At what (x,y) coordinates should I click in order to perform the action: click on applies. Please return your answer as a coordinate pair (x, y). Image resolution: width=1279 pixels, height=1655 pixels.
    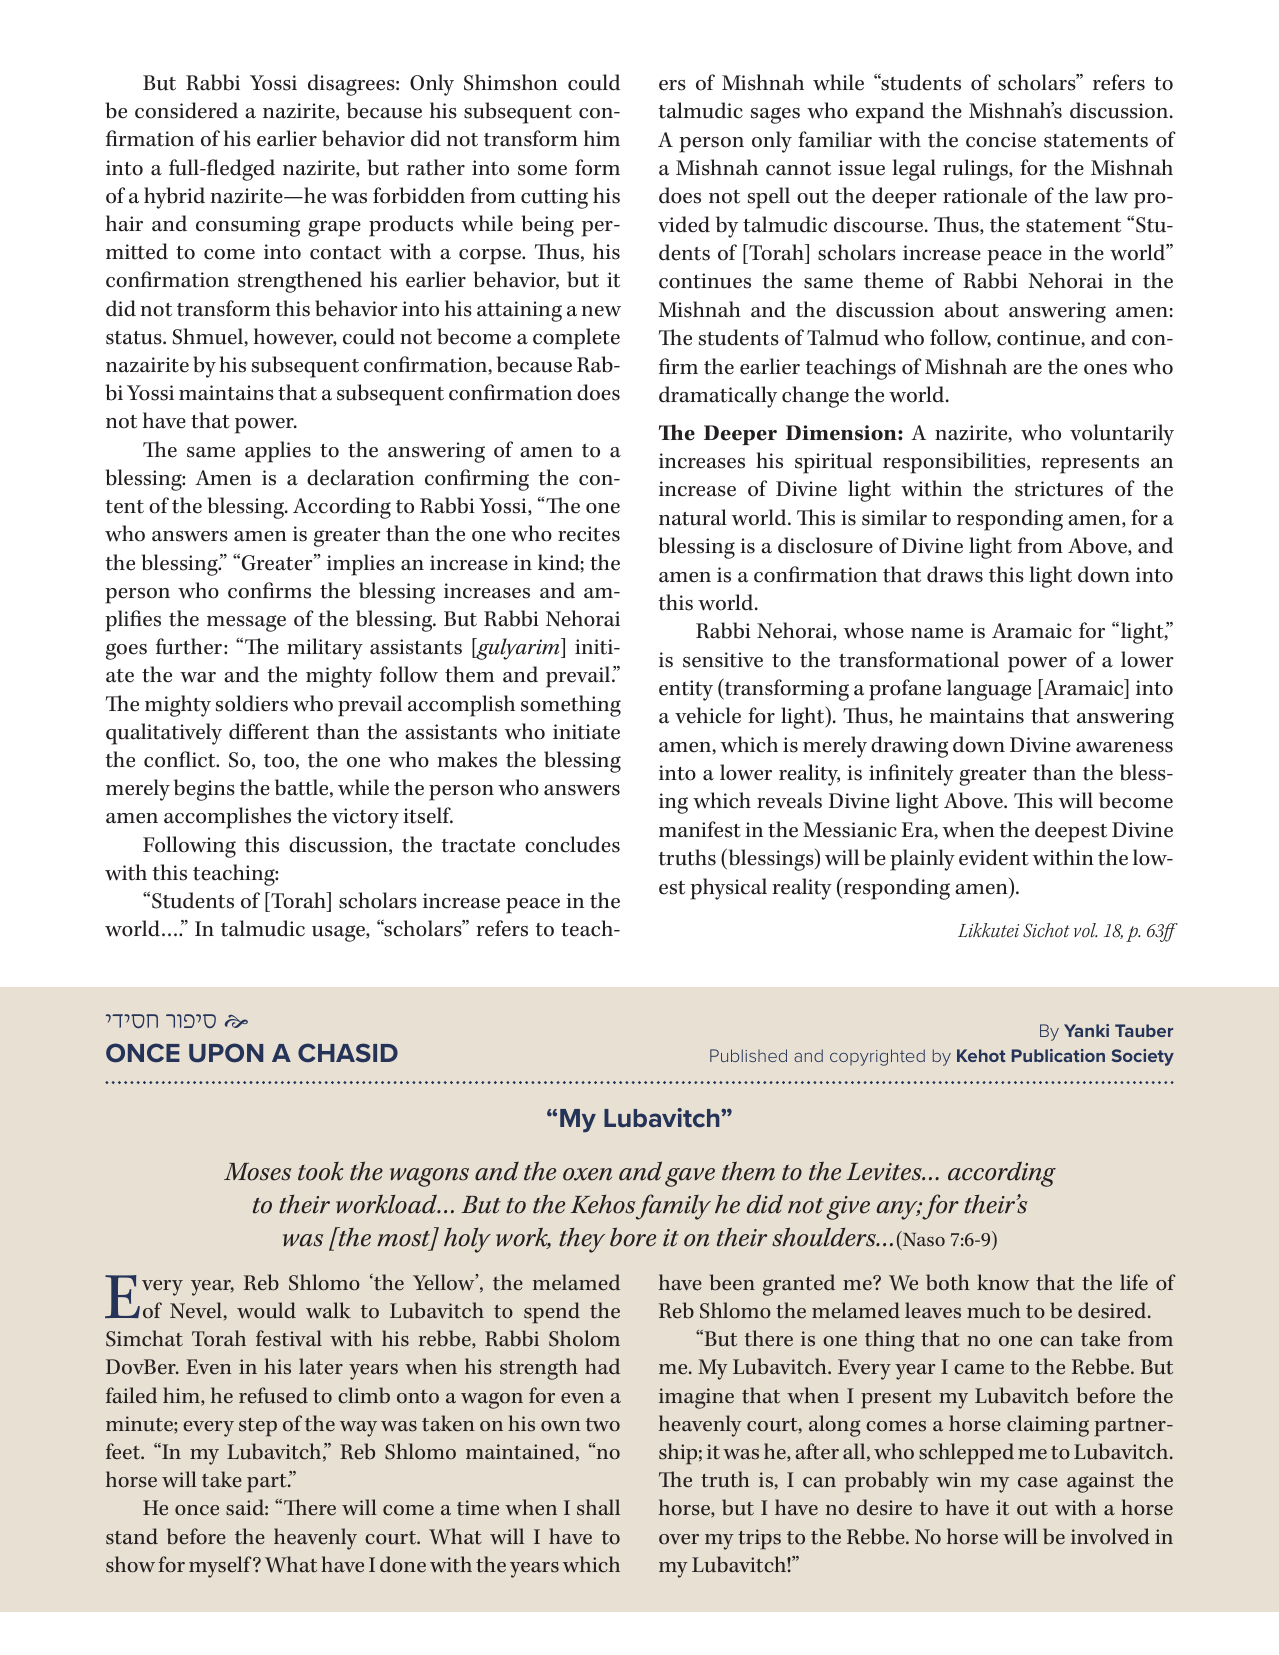
    Looking at the image, I should click on (278, 452).
